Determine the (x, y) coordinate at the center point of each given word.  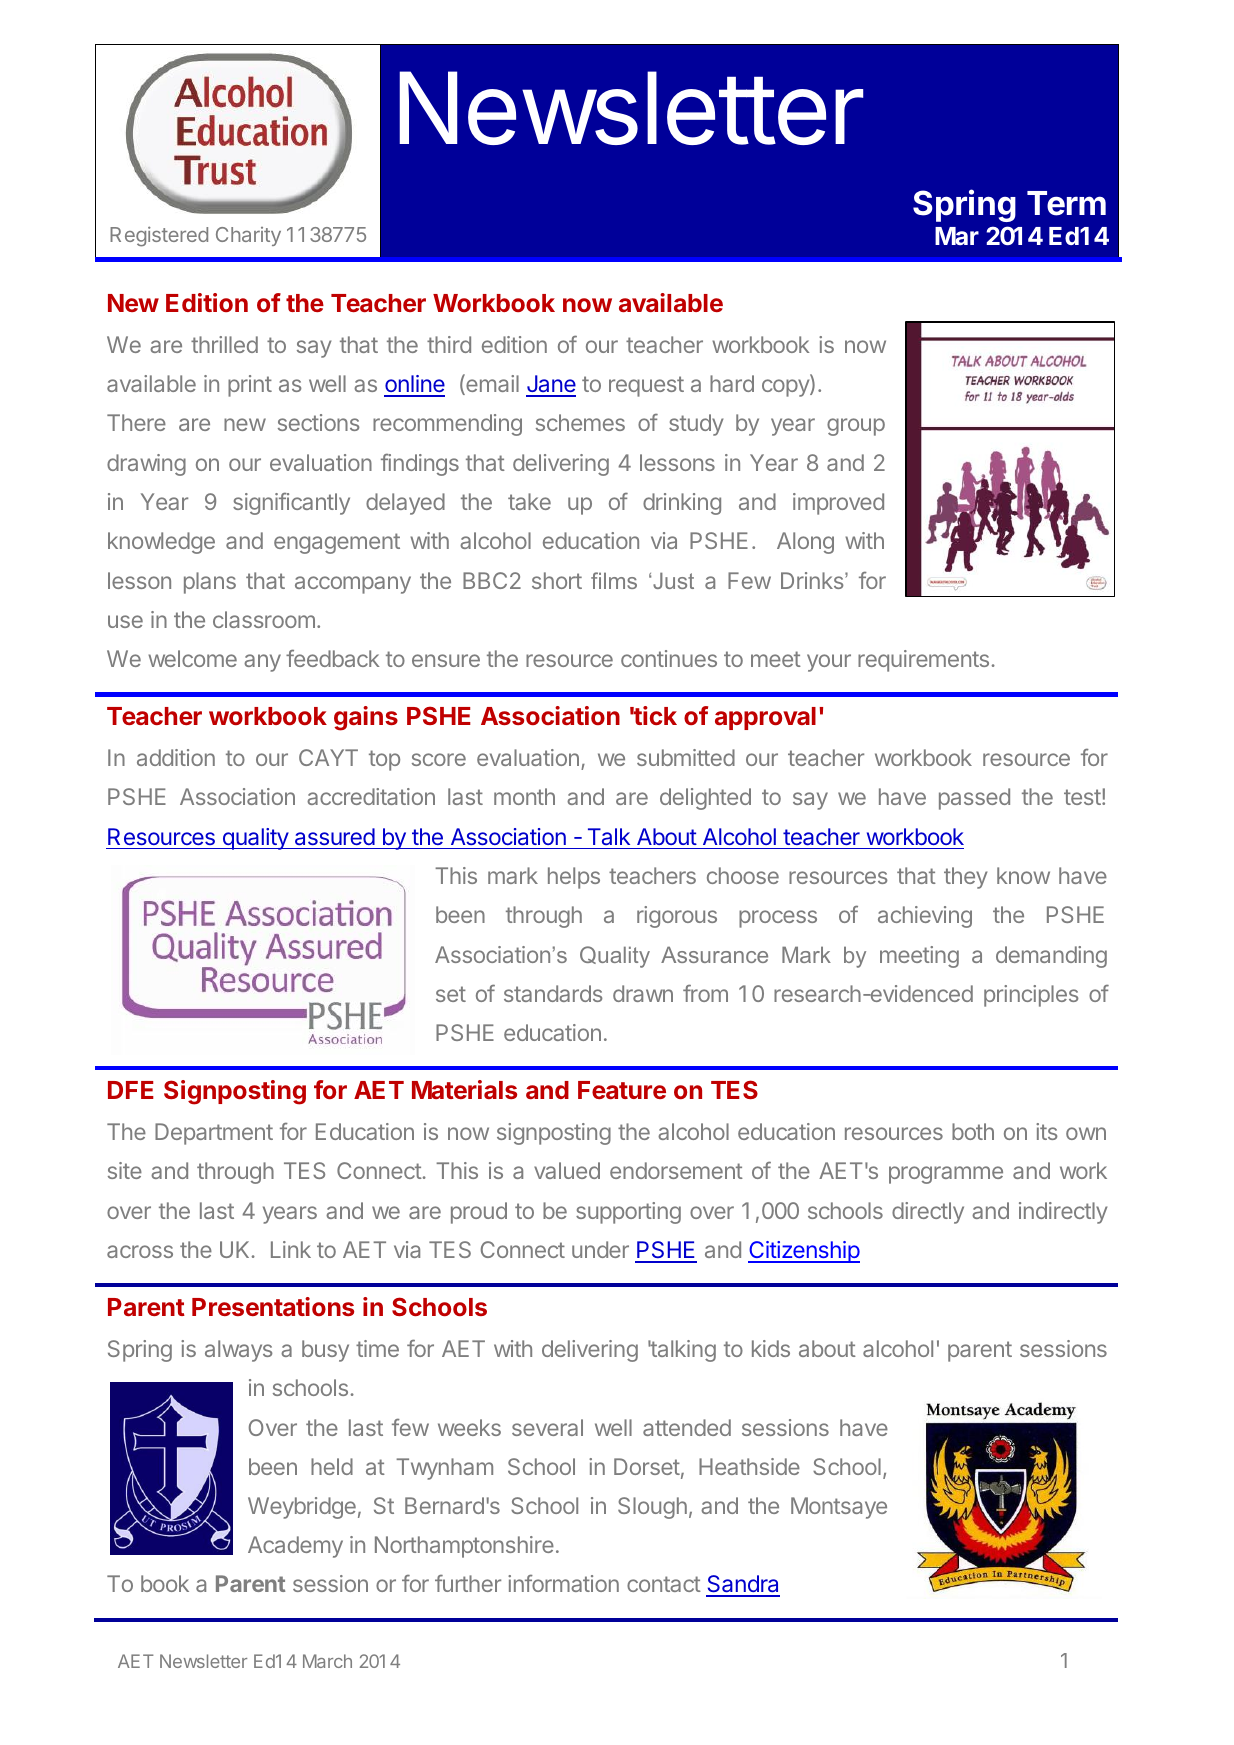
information (563, 1583)
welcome (192, 658)
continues (669, 658)
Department (214, 1134)
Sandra (743, 1585)
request (646, 386)
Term (1066, 203)
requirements (923, 661)
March (327, 1661)
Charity (248, 236)
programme (946, 1175)
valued (567, 1170)
